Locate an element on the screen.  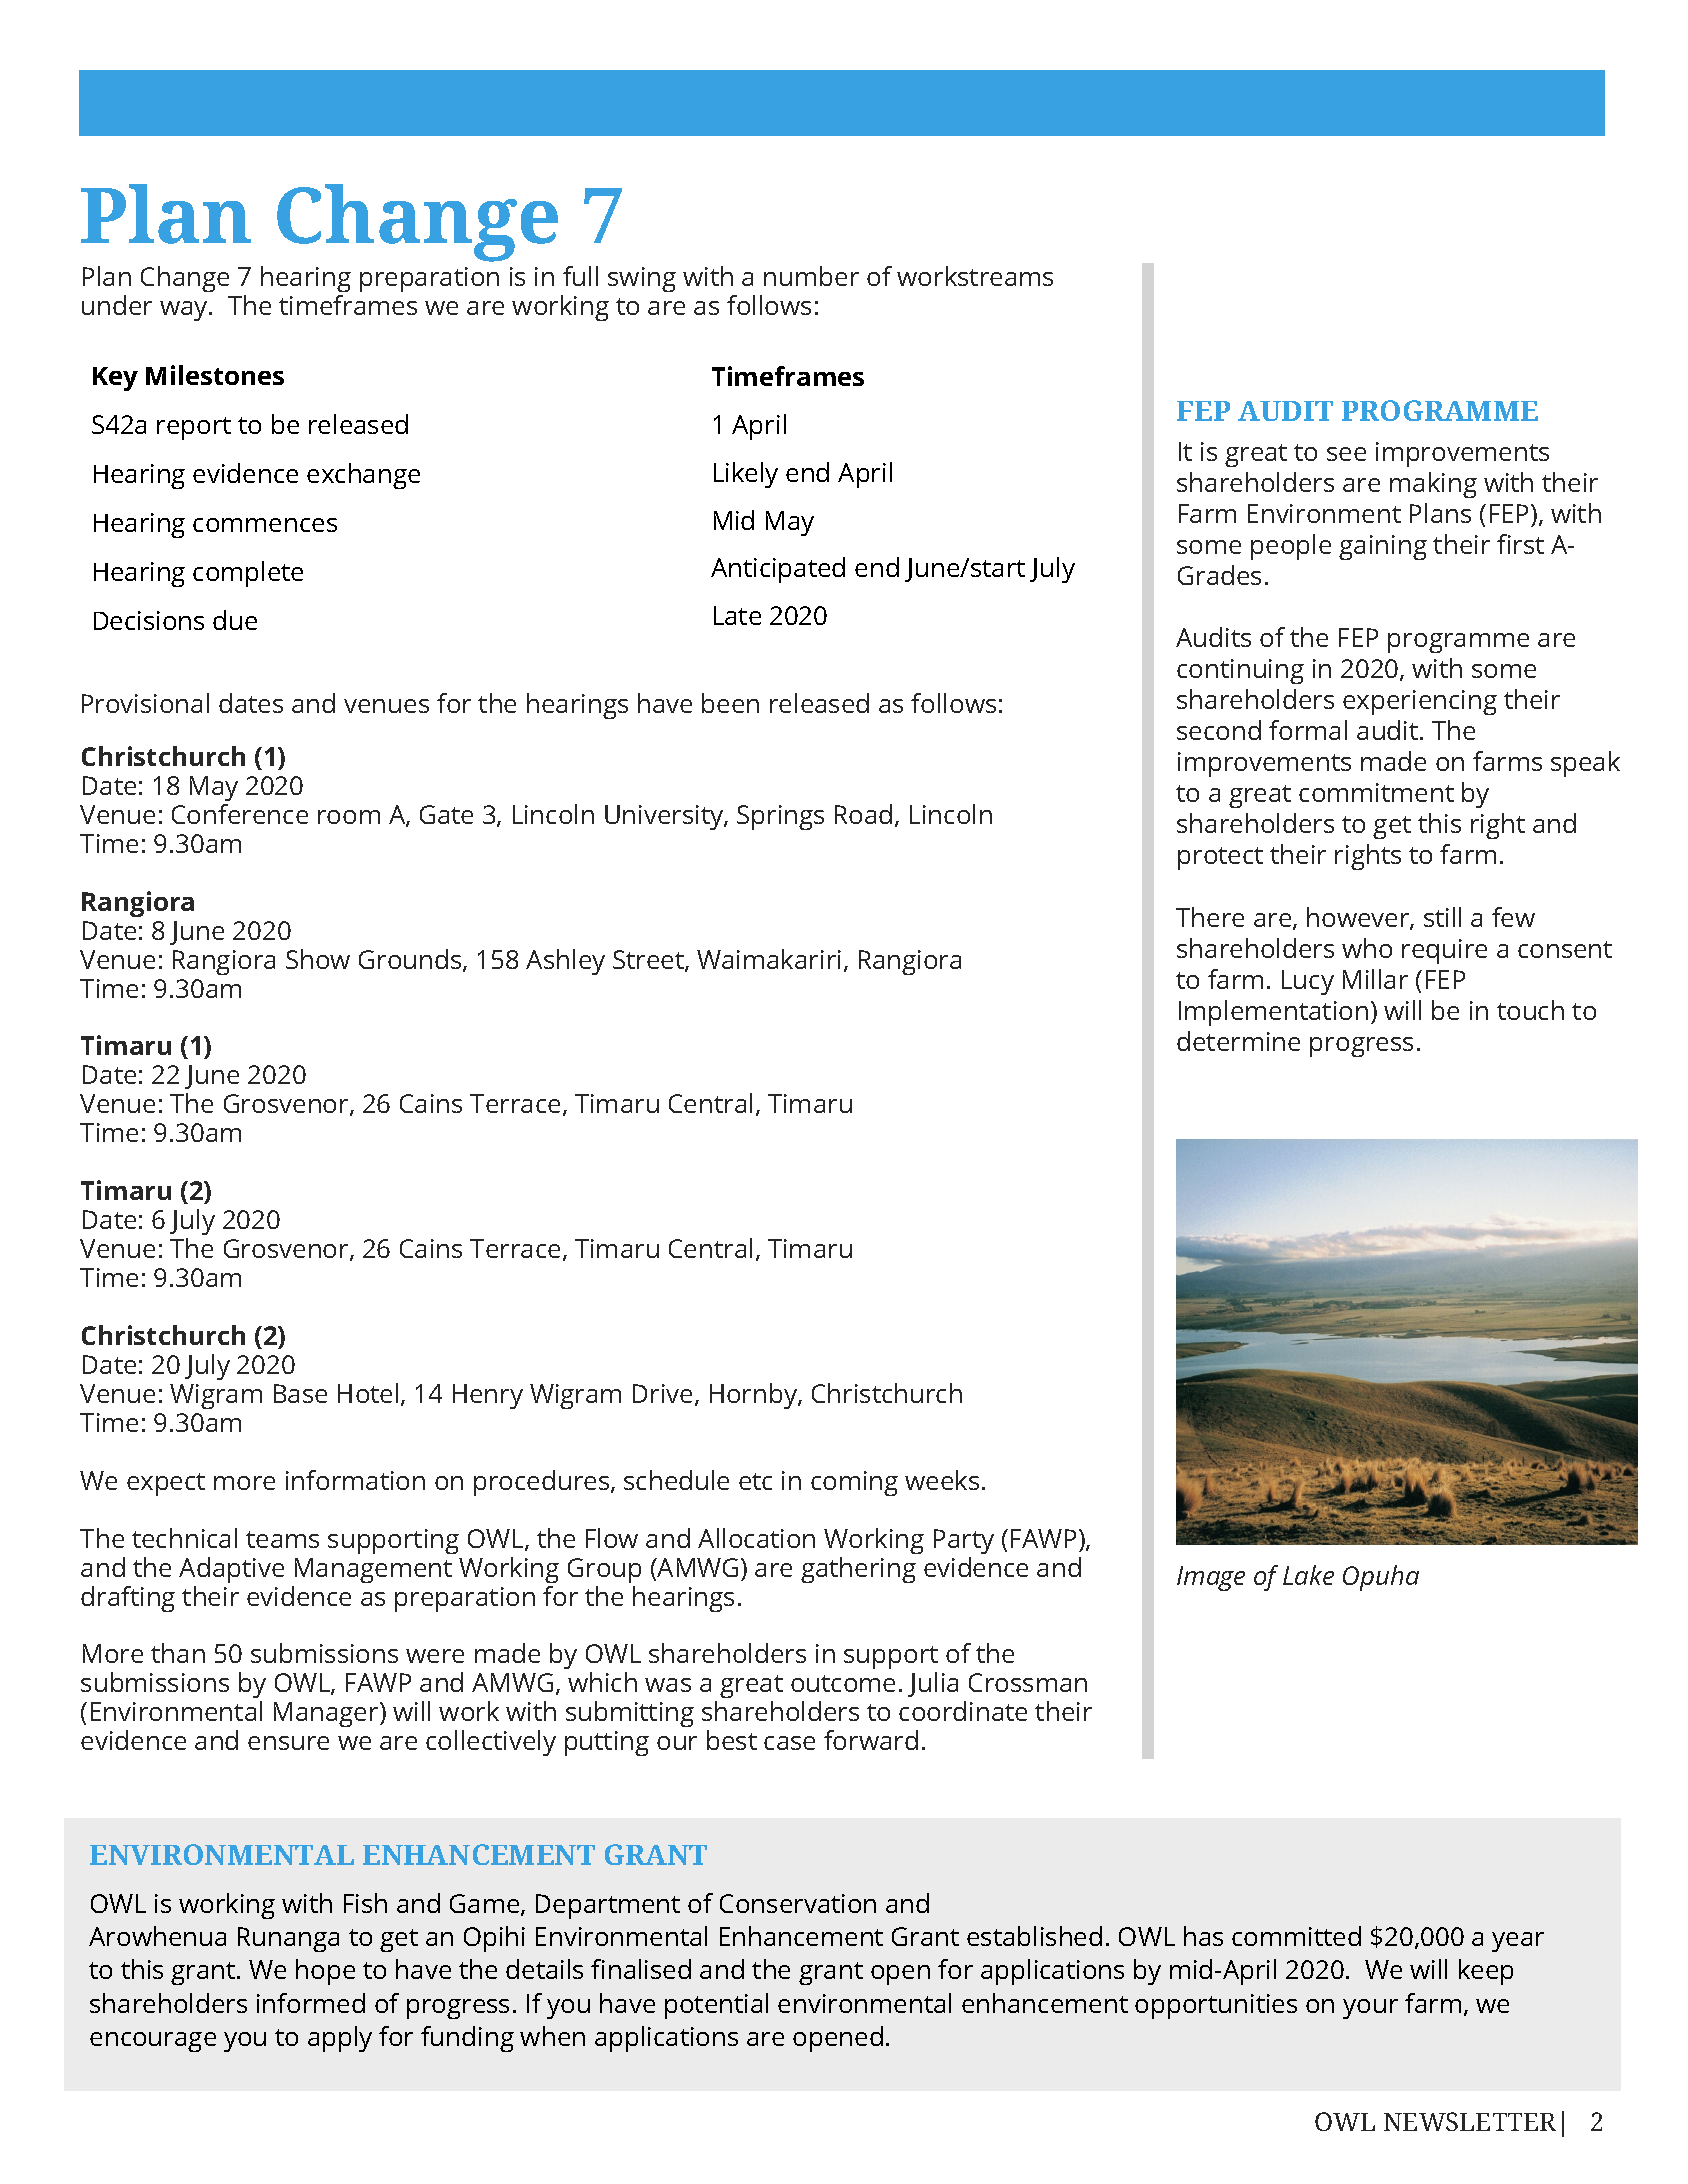
due is located at coordinates (235, 620).
